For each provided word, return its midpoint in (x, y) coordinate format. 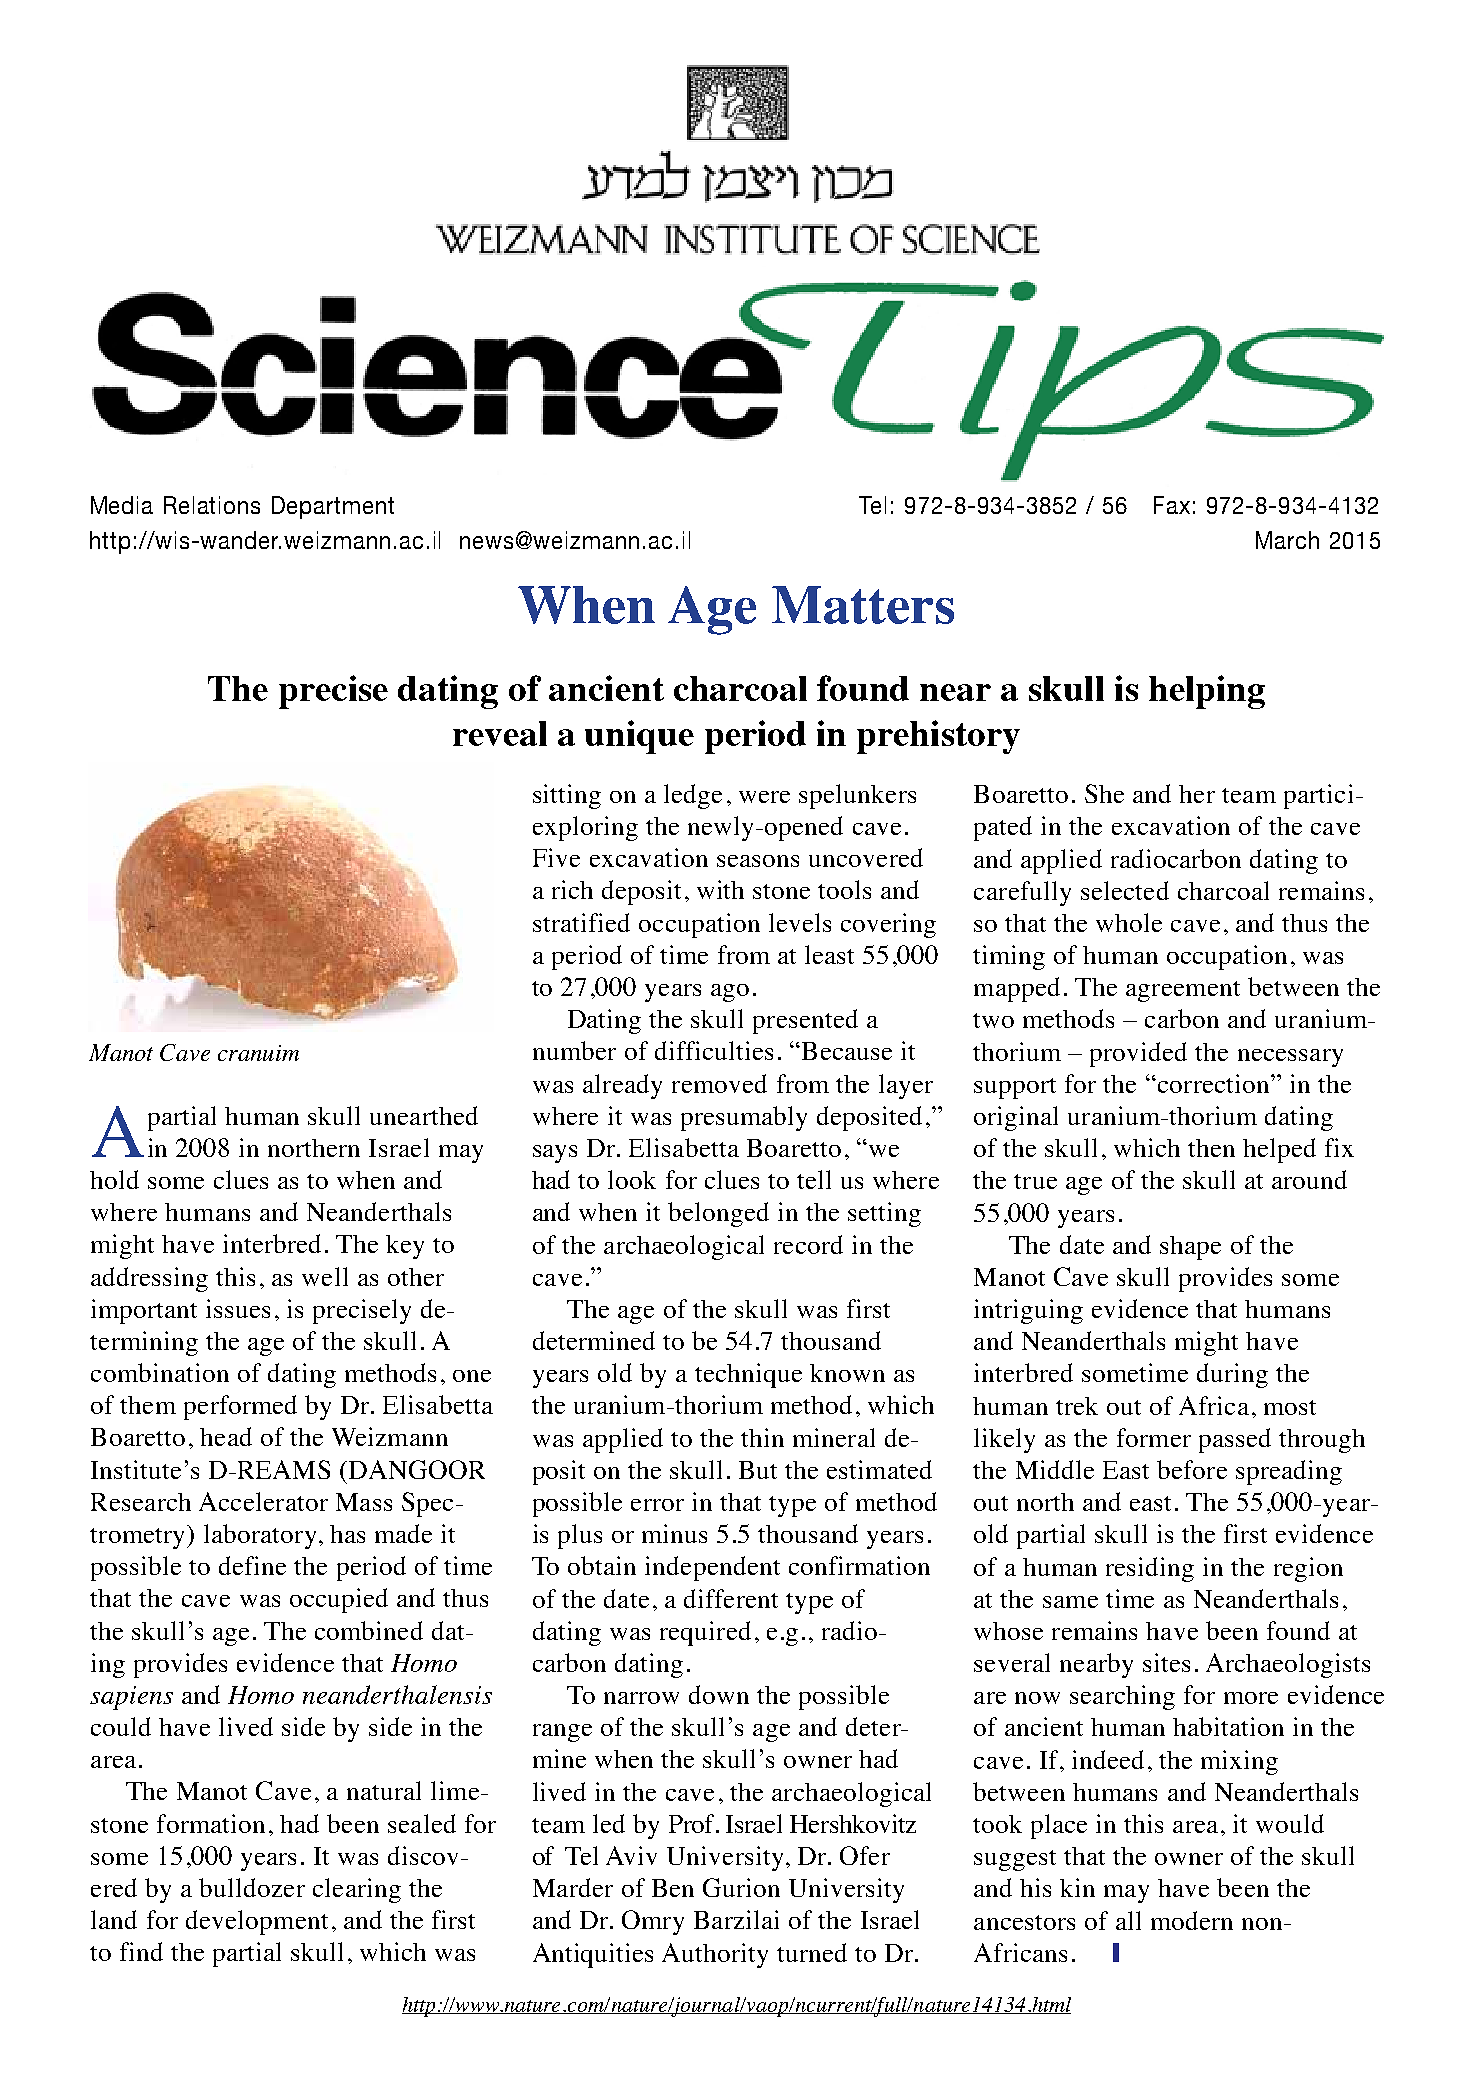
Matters (863, 605)
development (257, 1922)
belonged (718, 1214)
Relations (212, 505)
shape (1190, 1248)
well (325, 1276)
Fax (1172, 505)
